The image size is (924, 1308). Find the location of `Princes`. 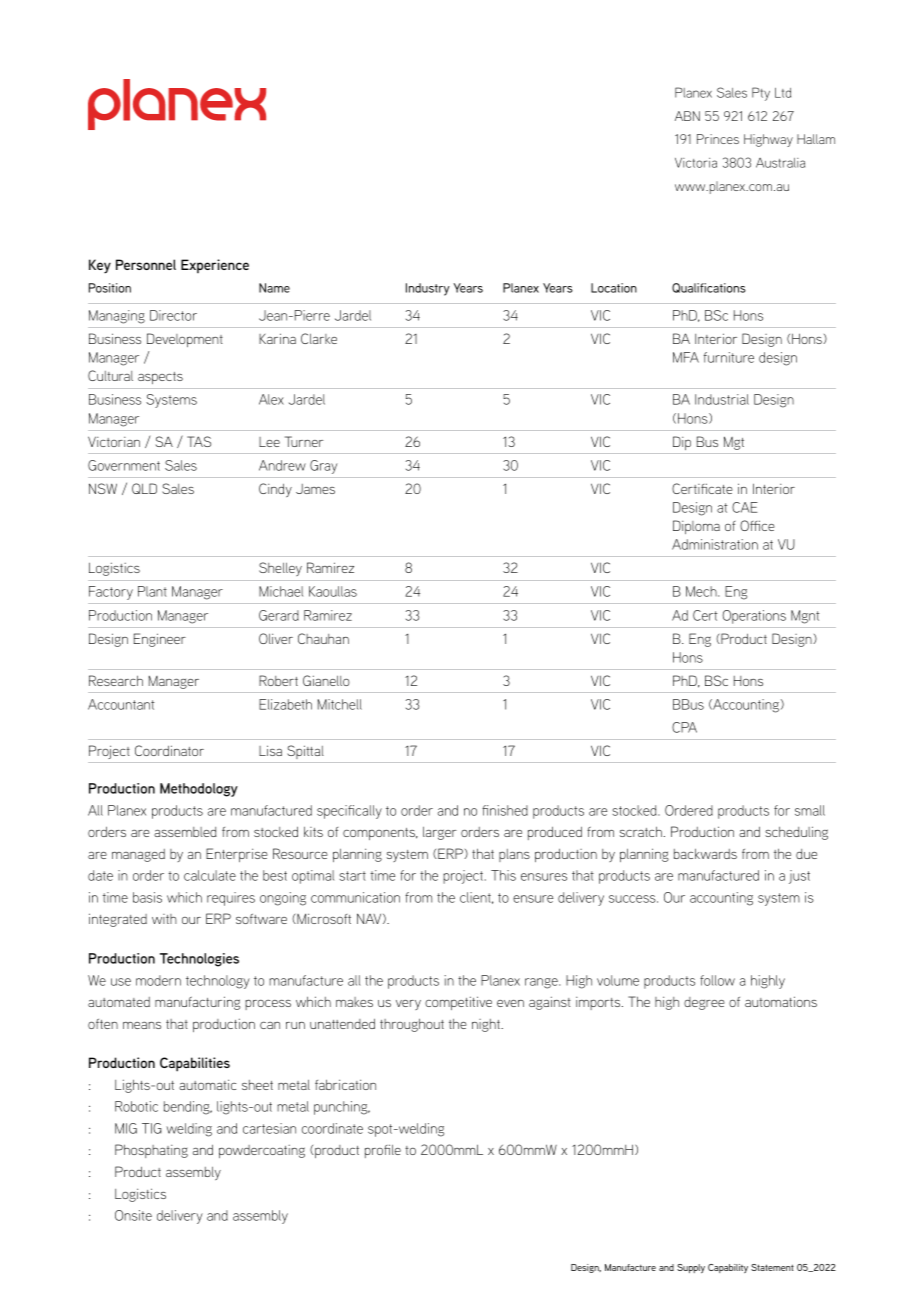

Princes is located at coordinates (718, 139).
